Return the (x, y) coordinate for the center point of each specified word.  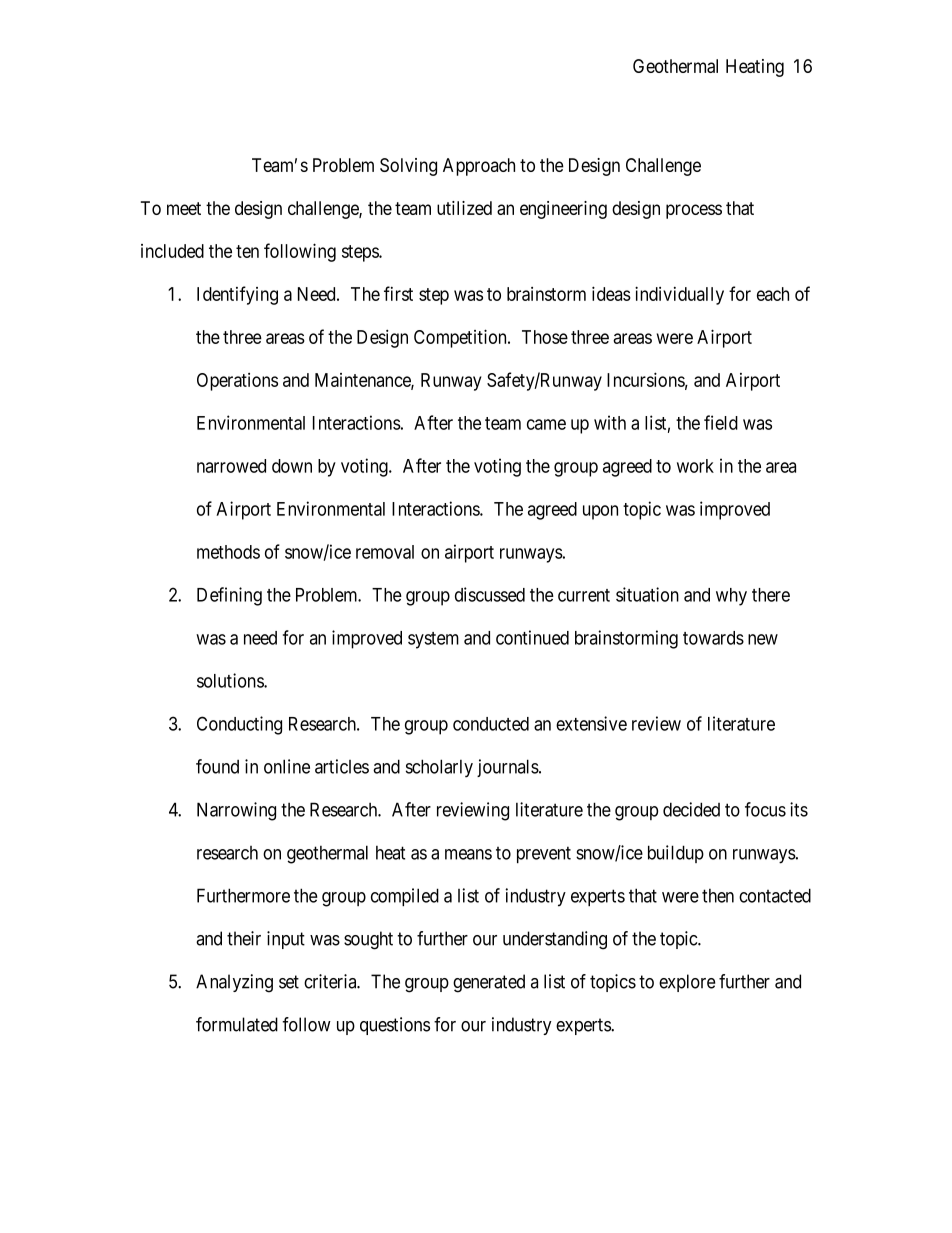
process (694, 211)
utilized (464, 208)
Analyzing (234, 983)
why (731, 597)
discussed (490, 594)
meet (184, 208)
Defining (229, 596)
